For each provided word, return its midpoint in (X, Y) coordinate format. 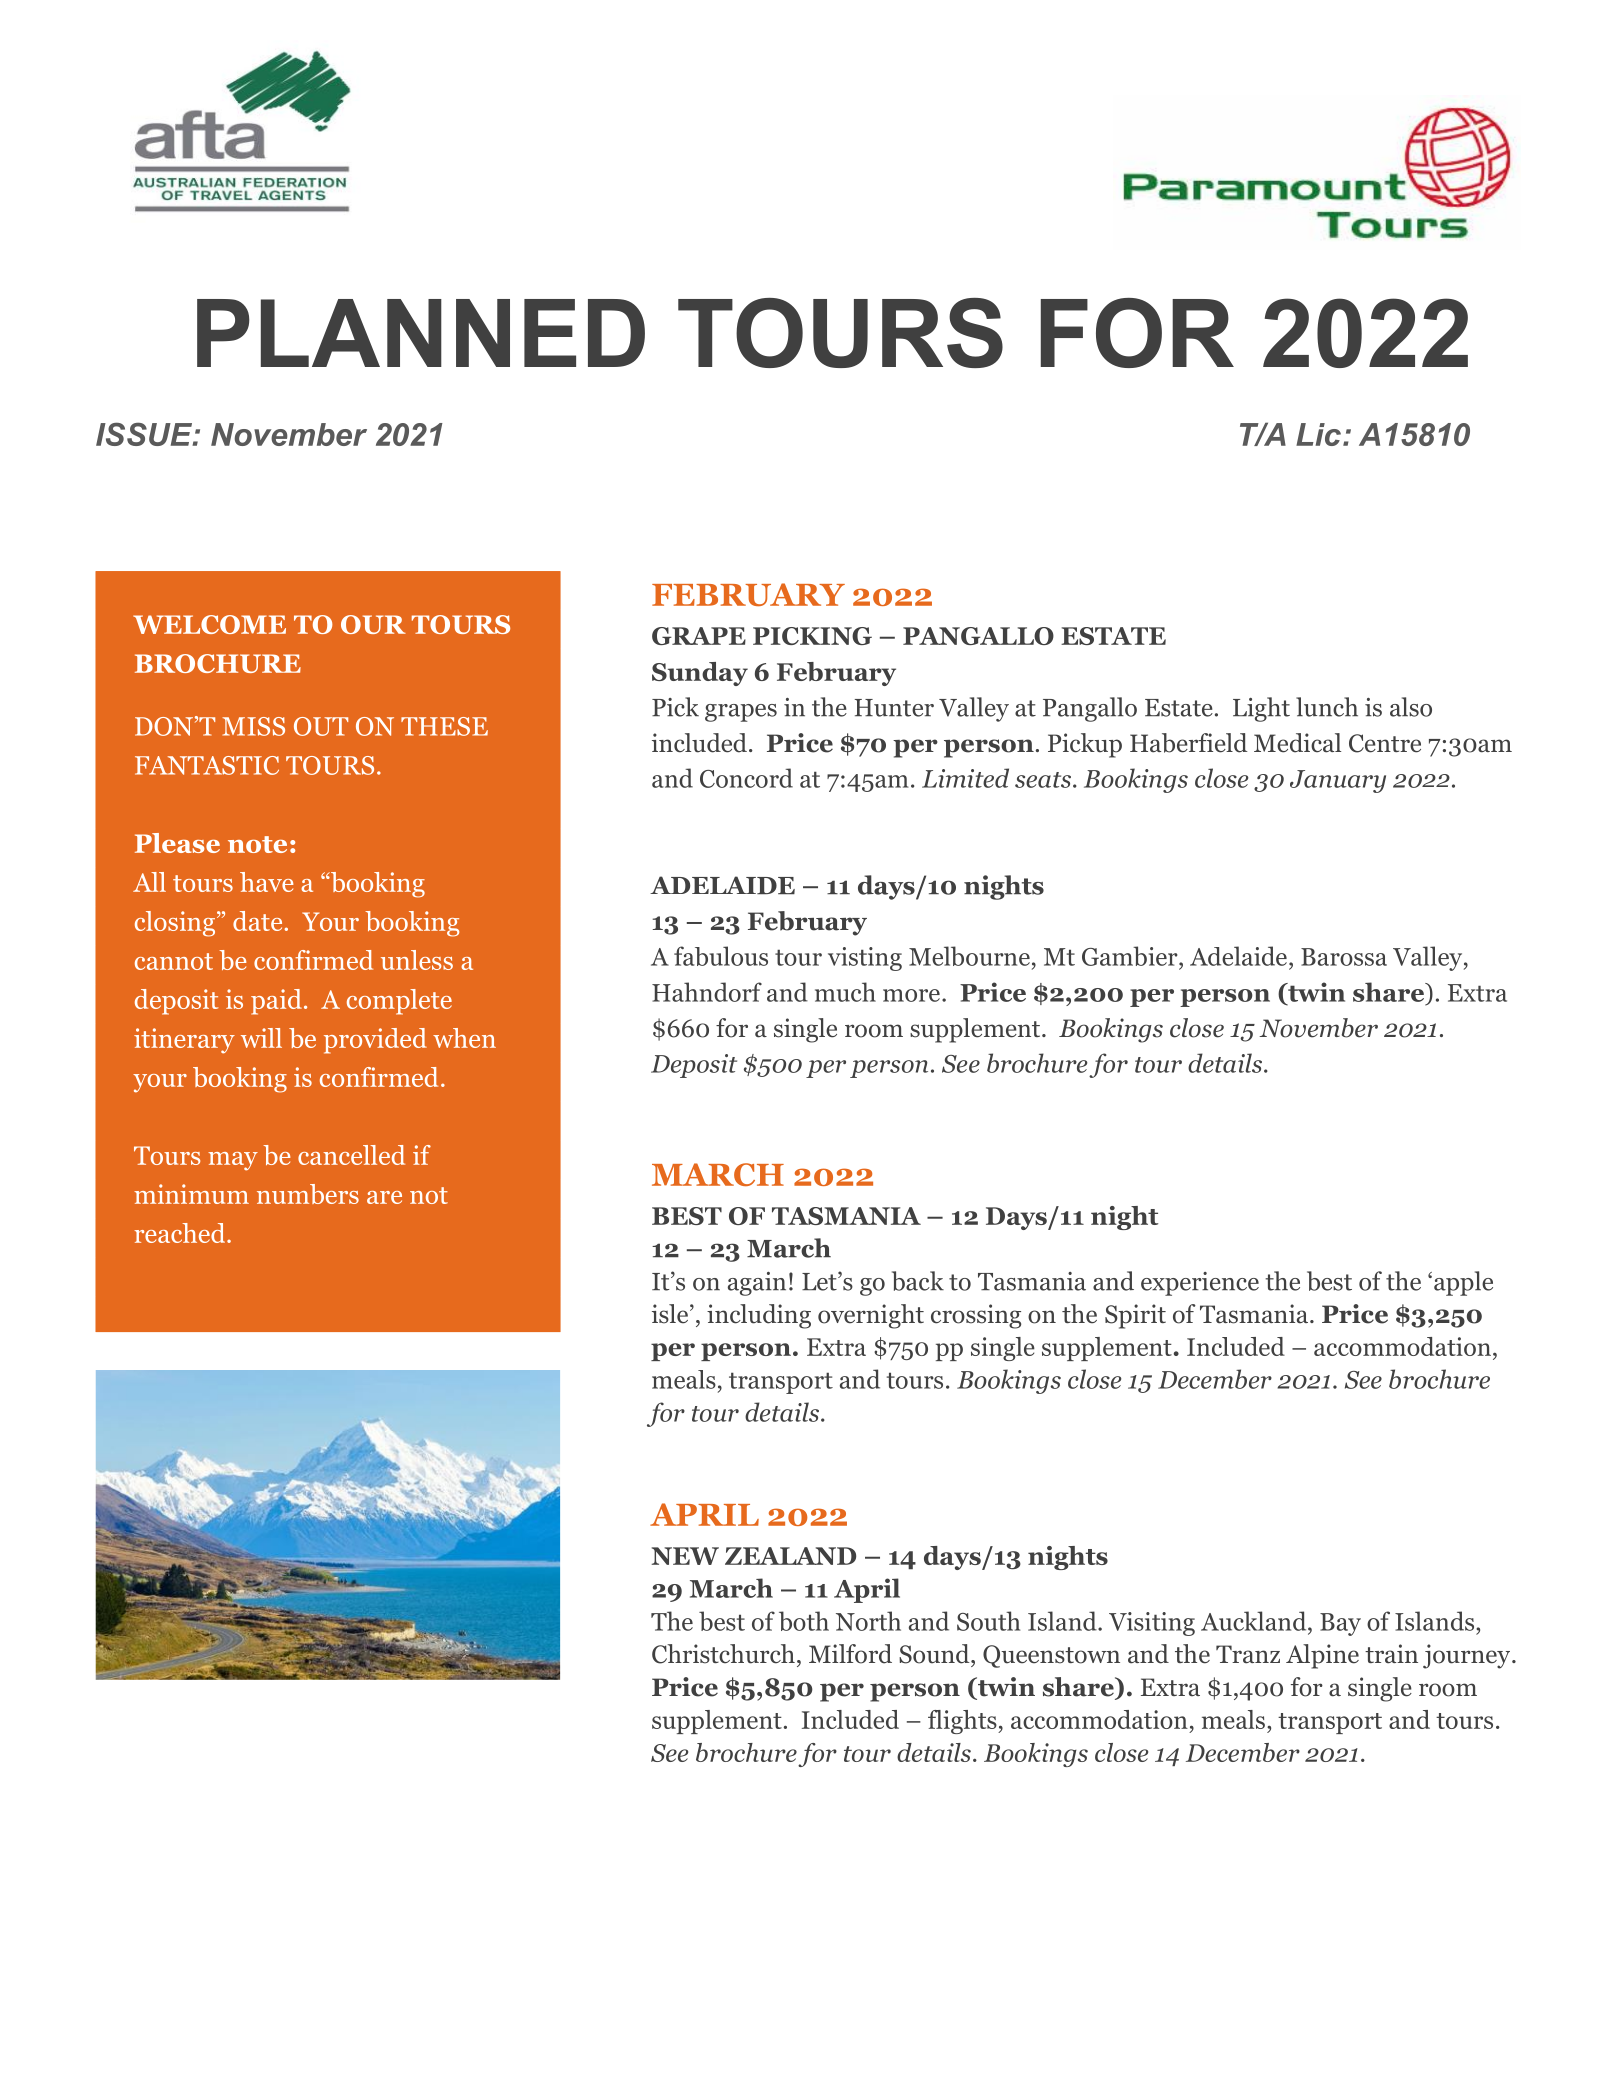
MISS (253, 726)
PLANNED (421, 333)
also (1411, 707)
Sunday (700, 674)
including (759, 1316)
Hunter (894, 708)
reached (181, 1233)
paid (276, 1002)
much (845, 992)
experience (1200, 1284)
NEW (685, 1556)
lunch (1327, 707)
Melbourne (969, 956)
